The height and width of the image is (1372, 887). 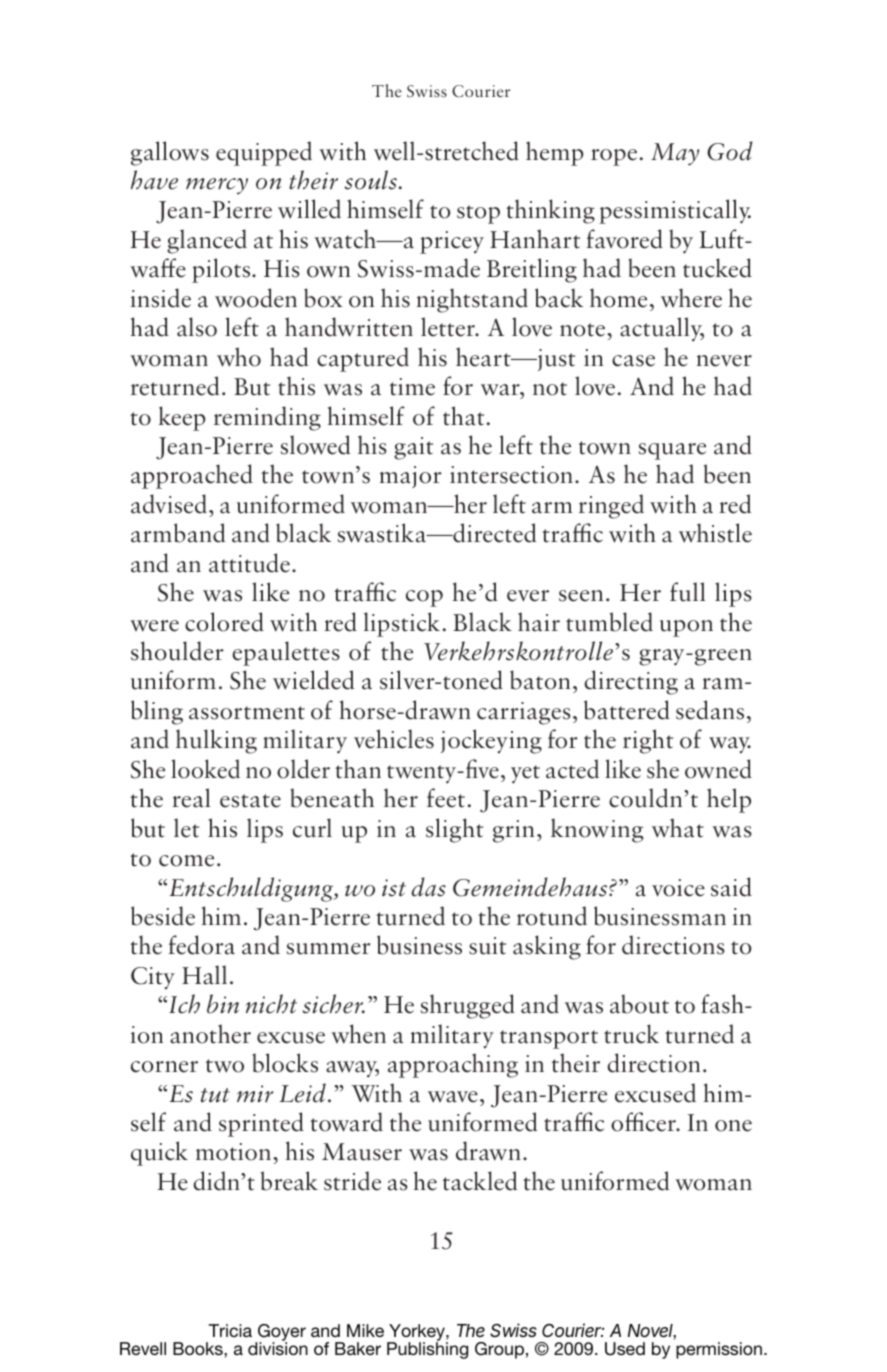 What do you see at coordinates (648, 741) in the image?
I see `right` at bounding box center [648, 741].
